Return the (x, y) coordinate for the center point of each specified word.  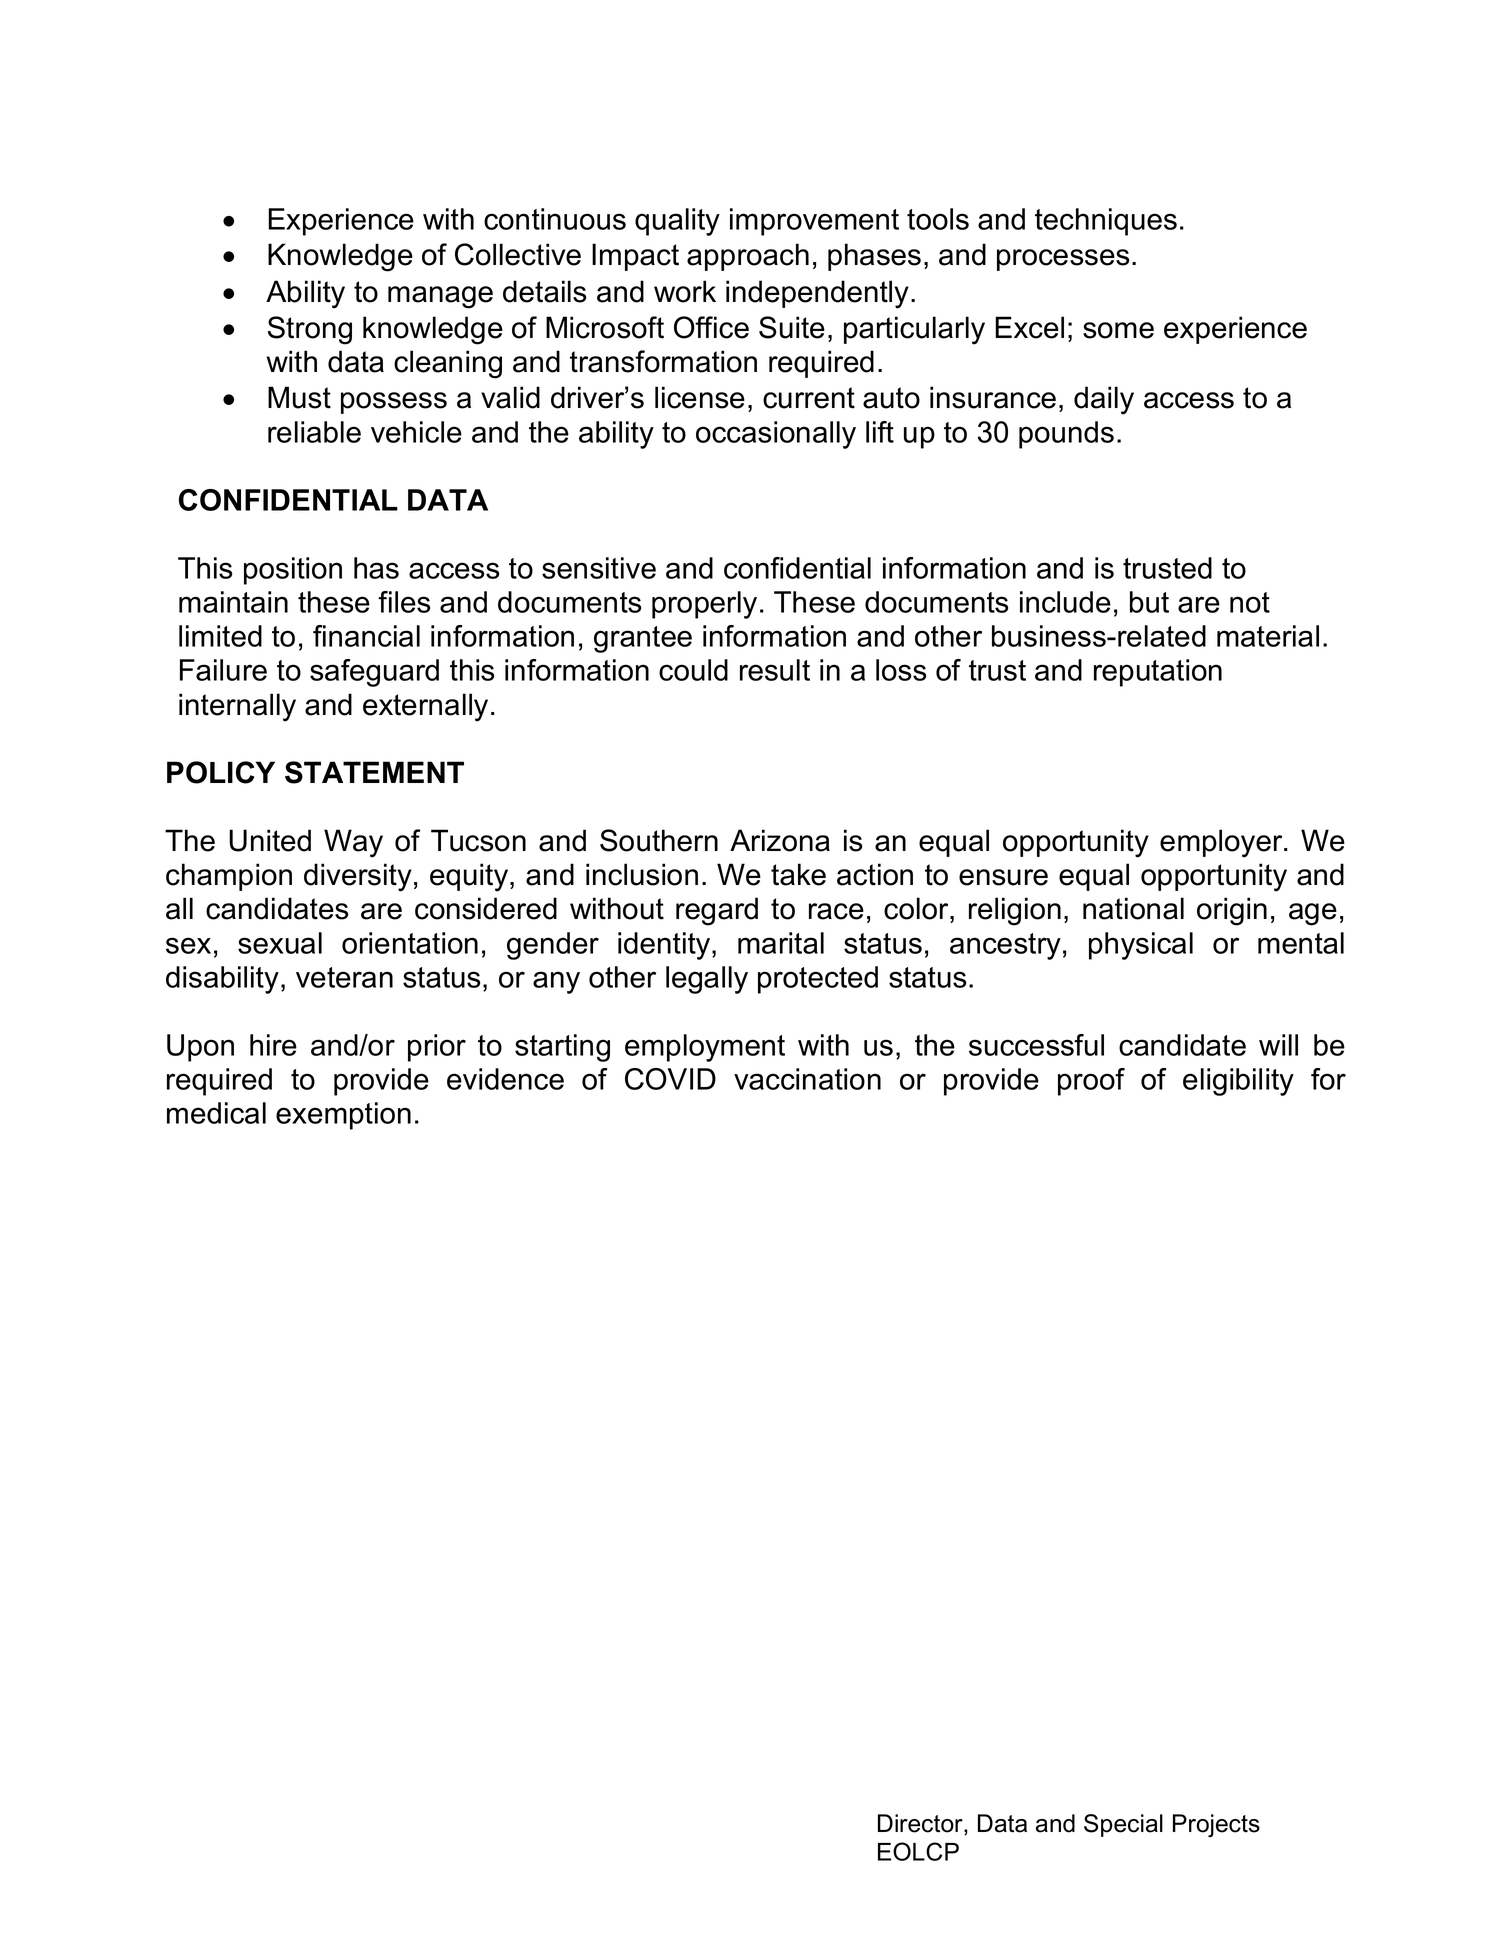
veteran (344, 977)
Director (921, 1824)
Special (1123, 1825)
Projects (1216, 1825)
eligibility (1238, 1082)
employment (705, 1048)
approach (748, 257)
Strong (310, 330)
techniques (1106, 222)
